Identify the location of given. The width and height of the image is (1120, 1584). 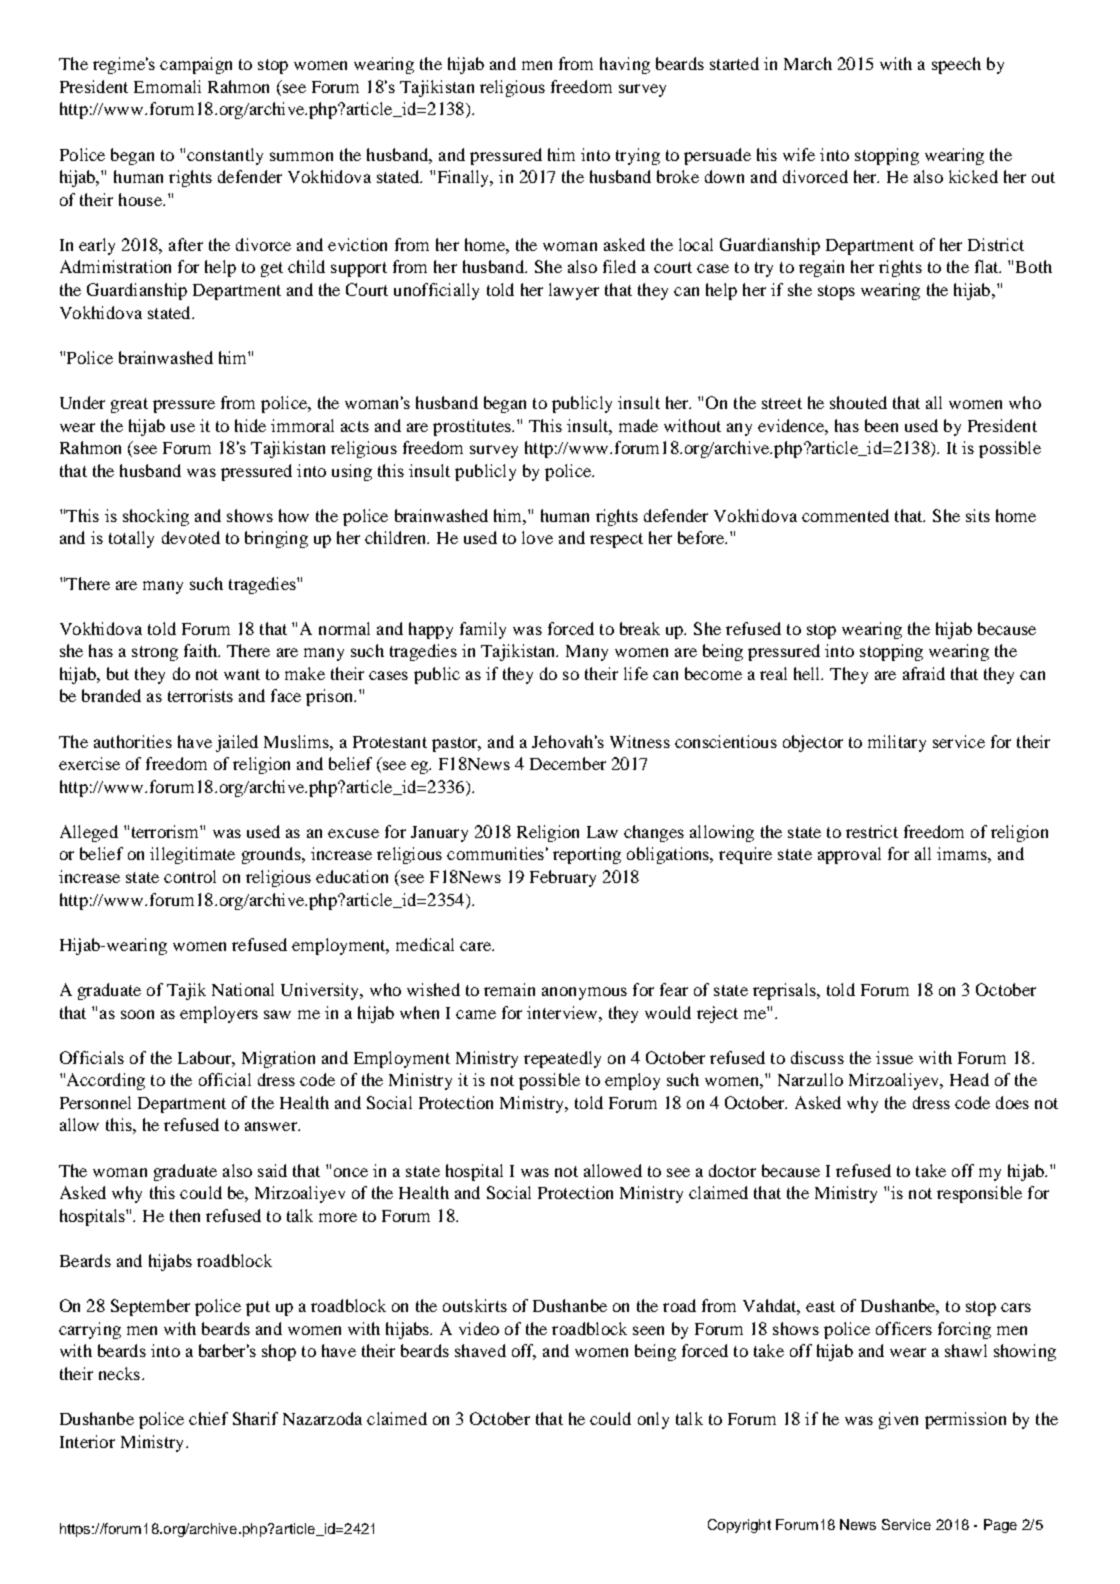
(898, 1420).
